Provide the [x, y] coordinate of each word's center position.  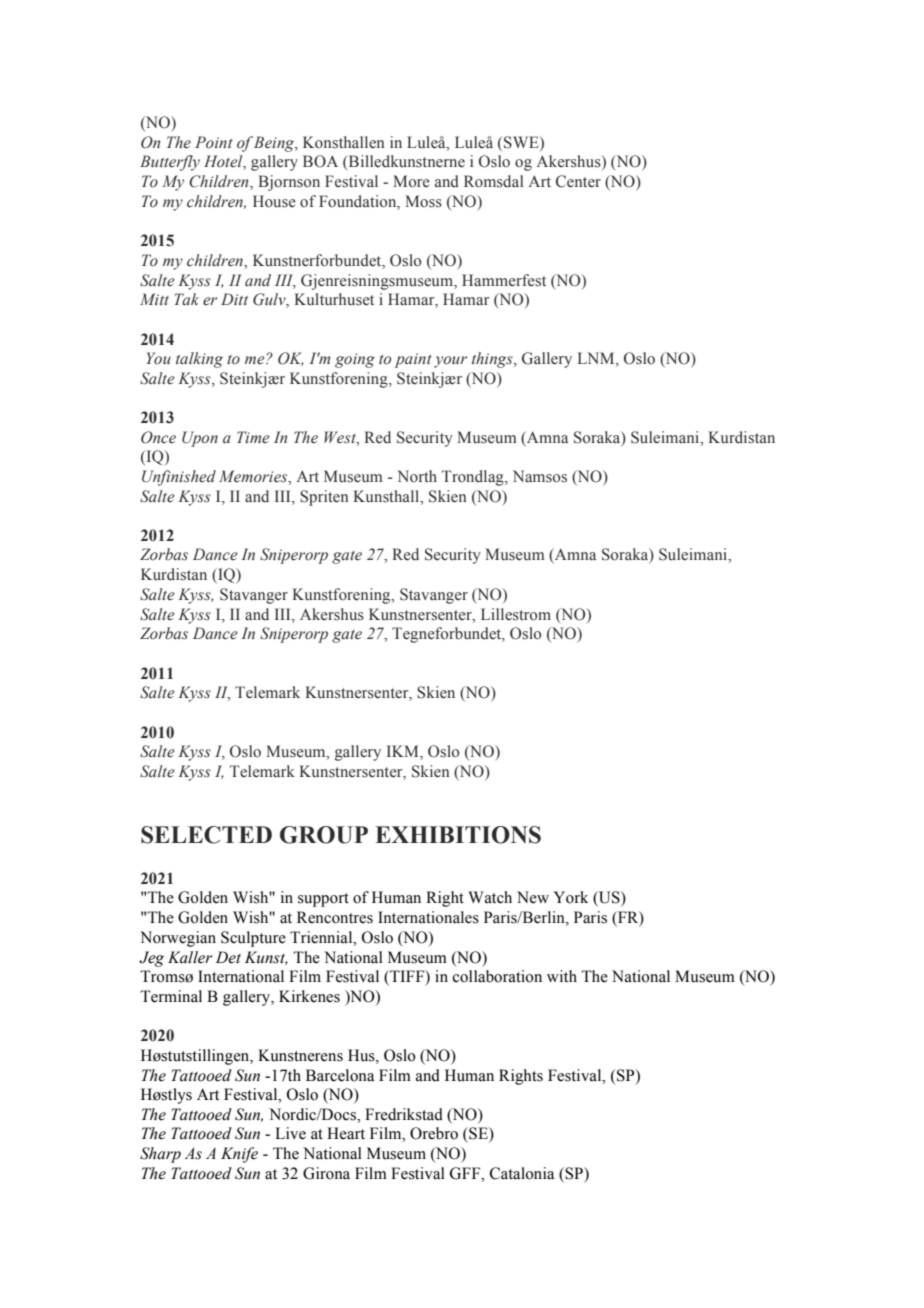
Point [214, 142]
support [323, 900]
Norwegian [178, 939]
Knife [239, 1155]
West [341, 437]
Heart [346, 1133]
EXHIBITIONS [458, 835]
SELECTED [206, 835]
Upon [200, 439]
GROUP [324, 835]
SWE [522, 143]
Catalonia [522, 1173]
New [533, 897]
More [411, 181]
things [493, 360]
